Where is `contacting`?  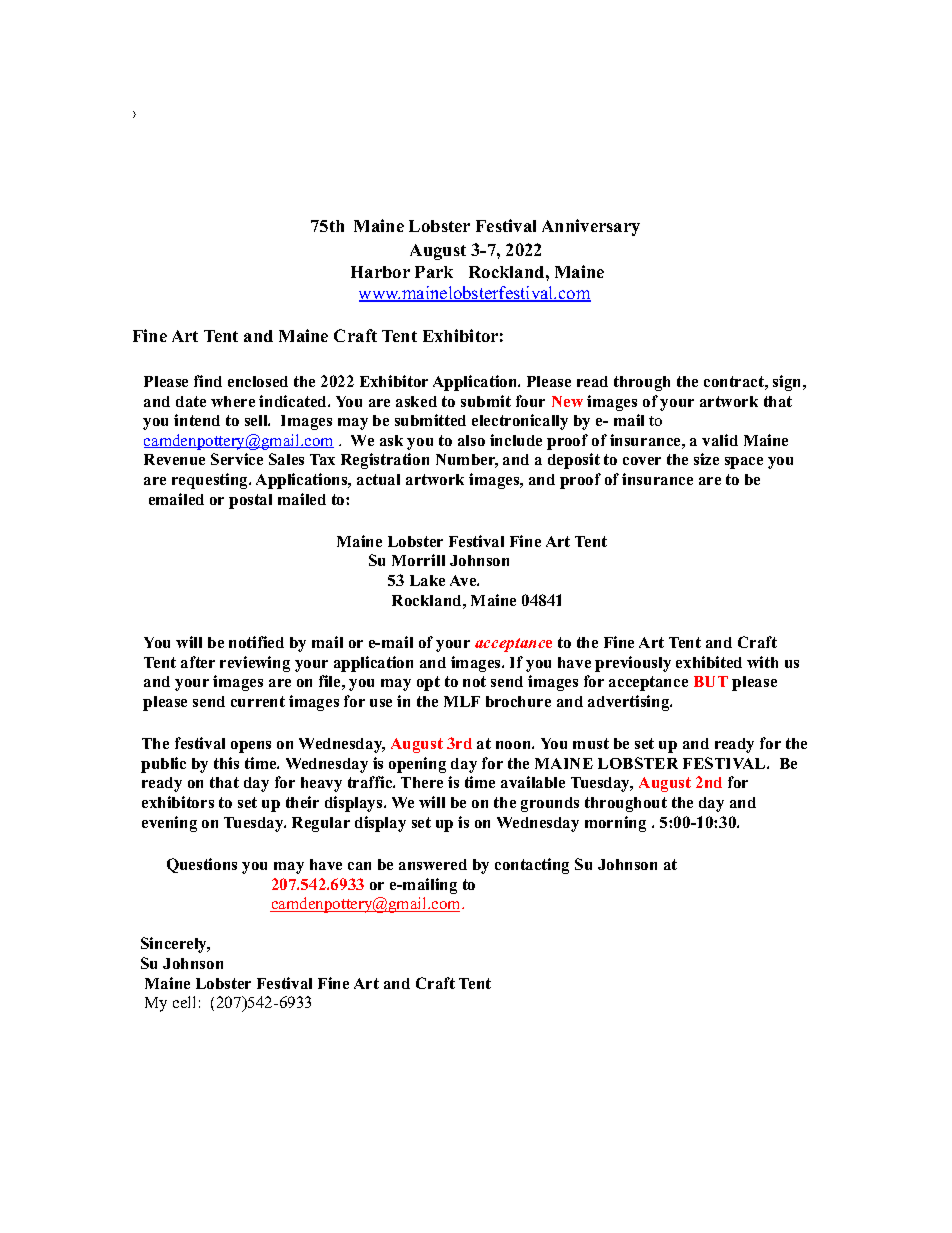
contacting is located at coordinates (532, 866).
